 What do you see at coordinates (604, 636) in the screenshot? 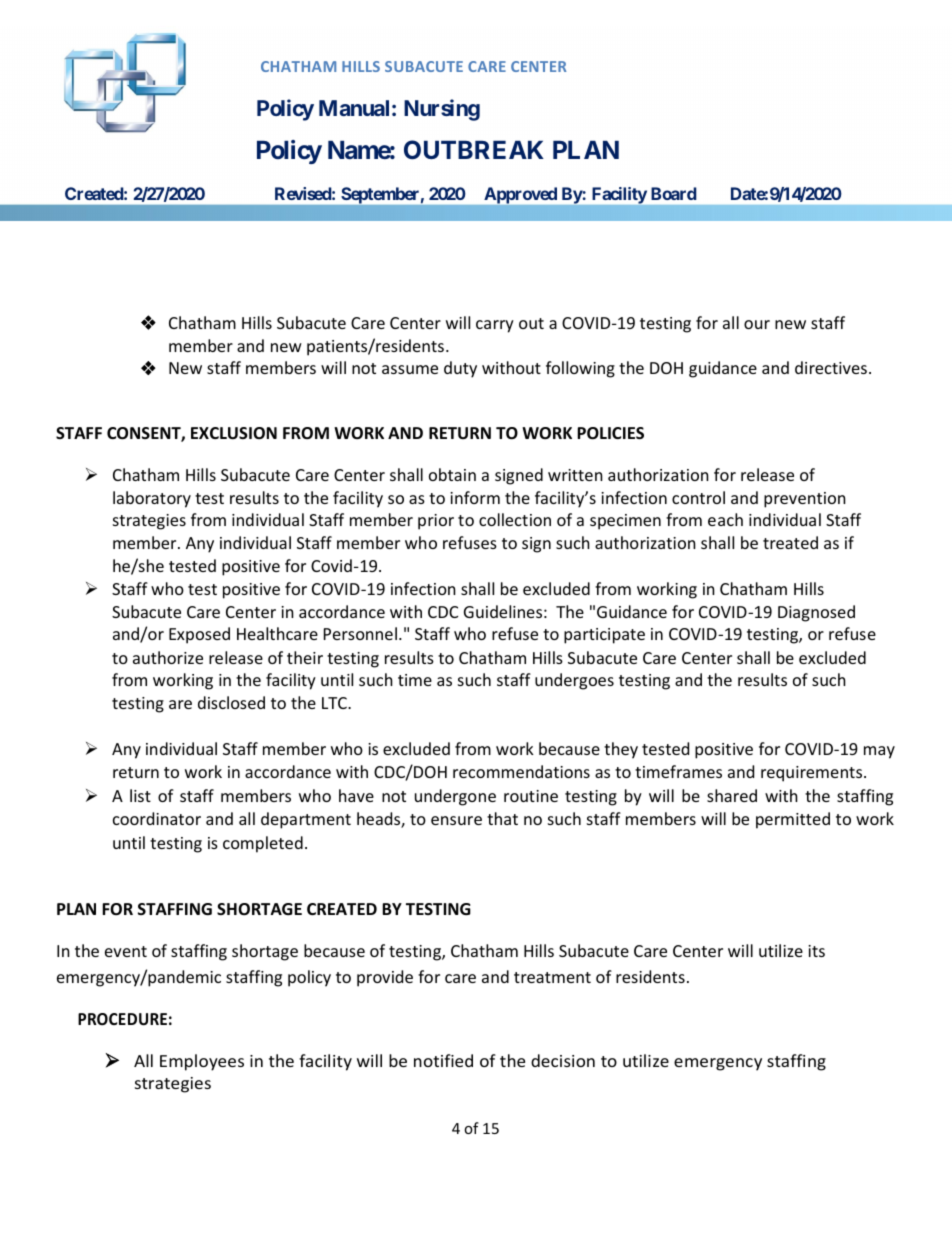
I see `participate` at bounding box center [604, 636].
